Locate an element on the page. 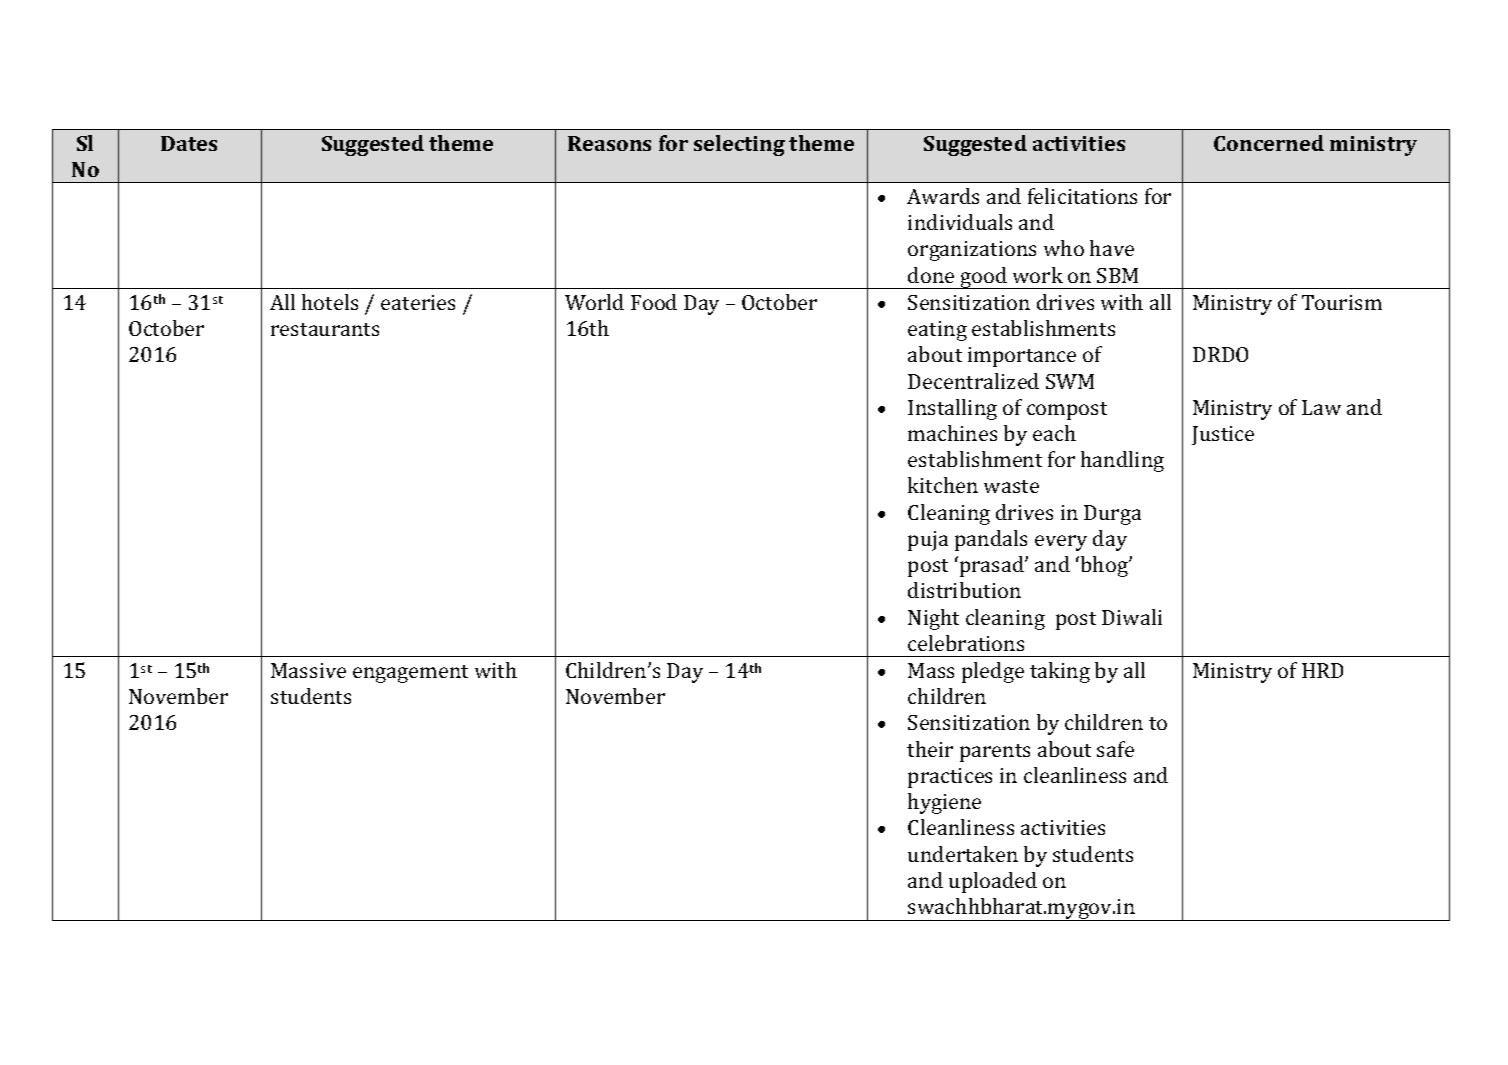 Image resolution: width=1508 pixels, height=1065 pixels. uploaded is located at coordinates (993, 882).
